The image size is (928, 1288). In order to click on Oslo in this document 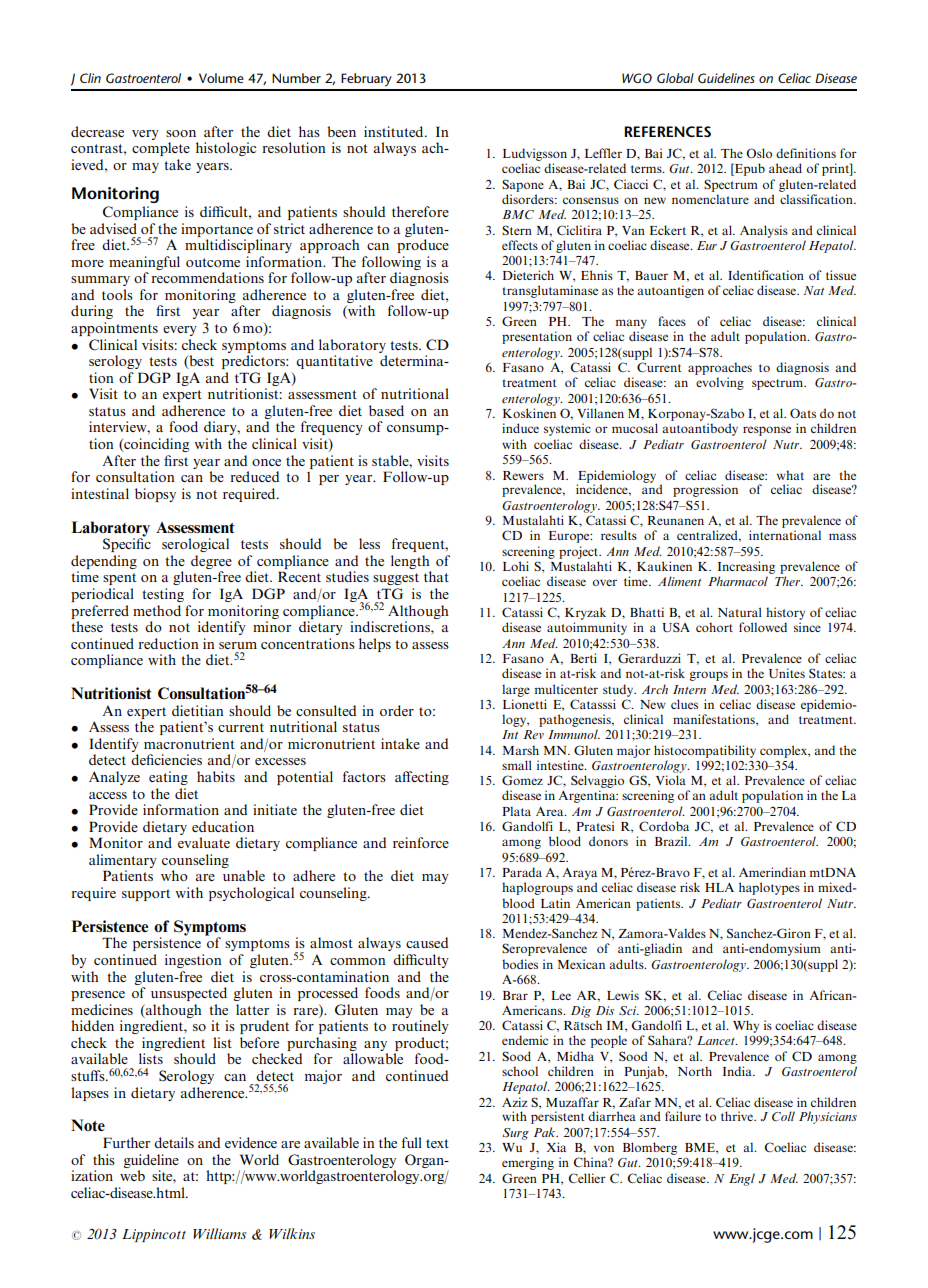, I will do `click(759, 153)`.
